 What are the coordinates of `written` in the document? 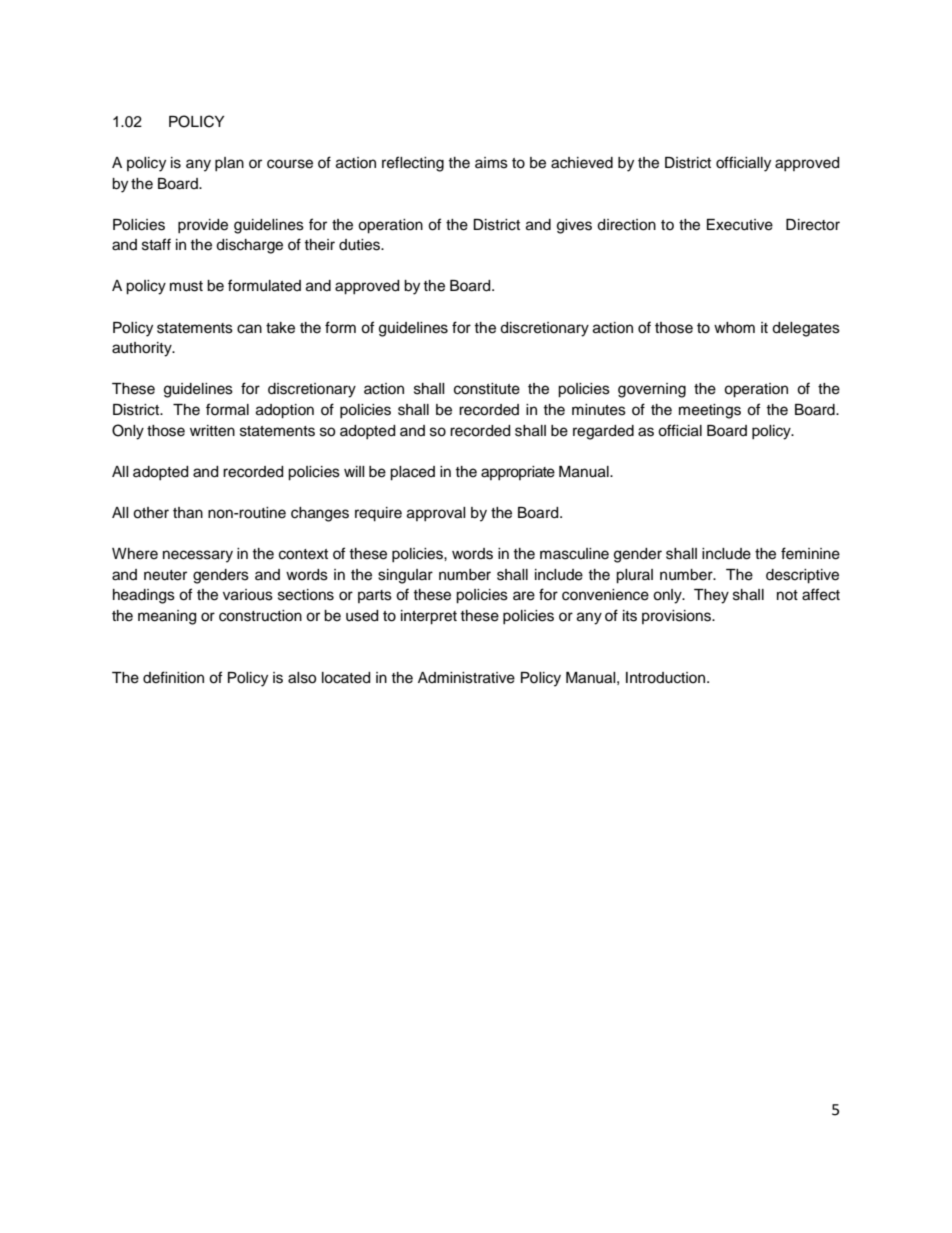 It's located at (212, 431).
